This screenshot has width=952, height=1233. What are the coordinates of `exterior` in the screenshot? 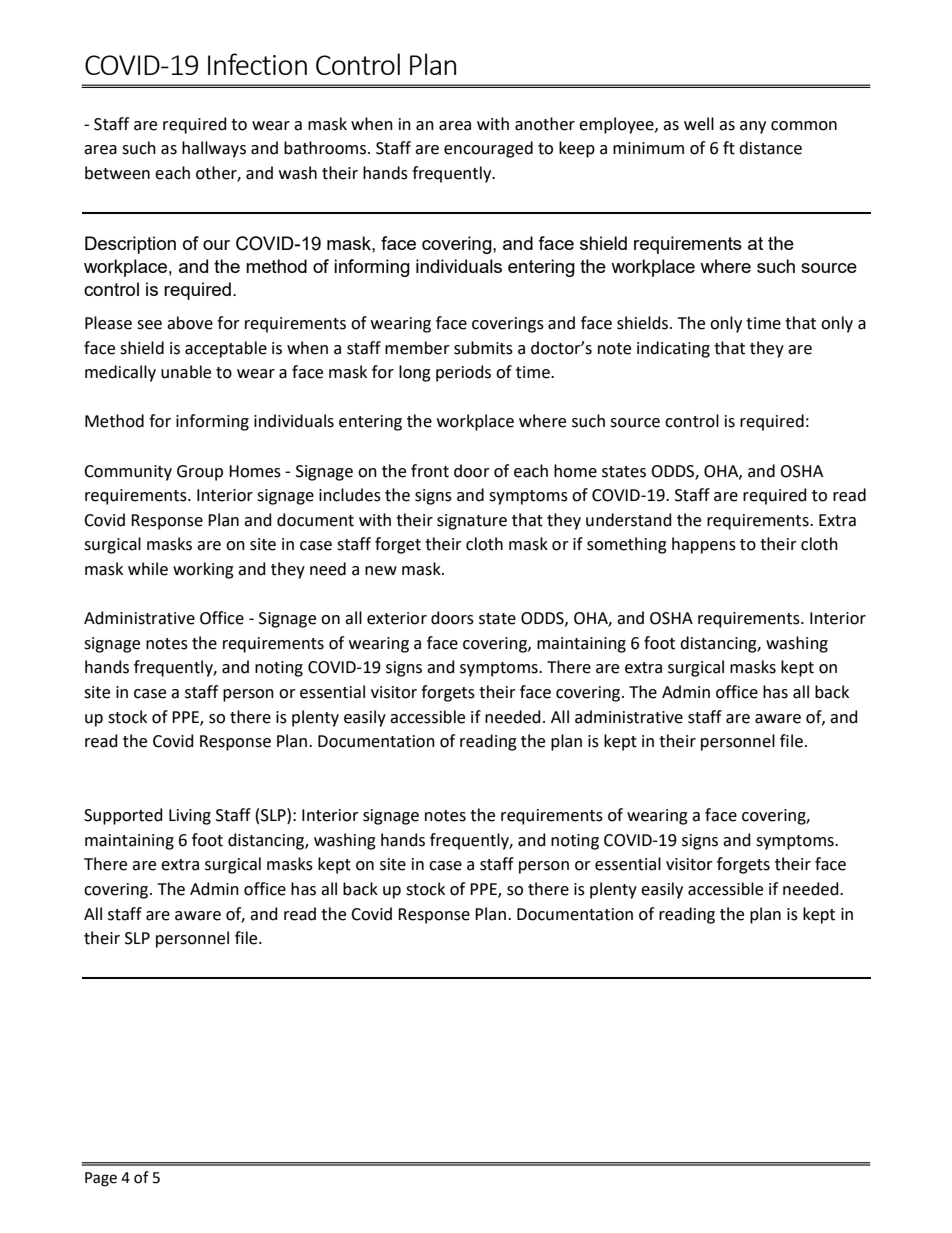 It's located at (397, 618).
